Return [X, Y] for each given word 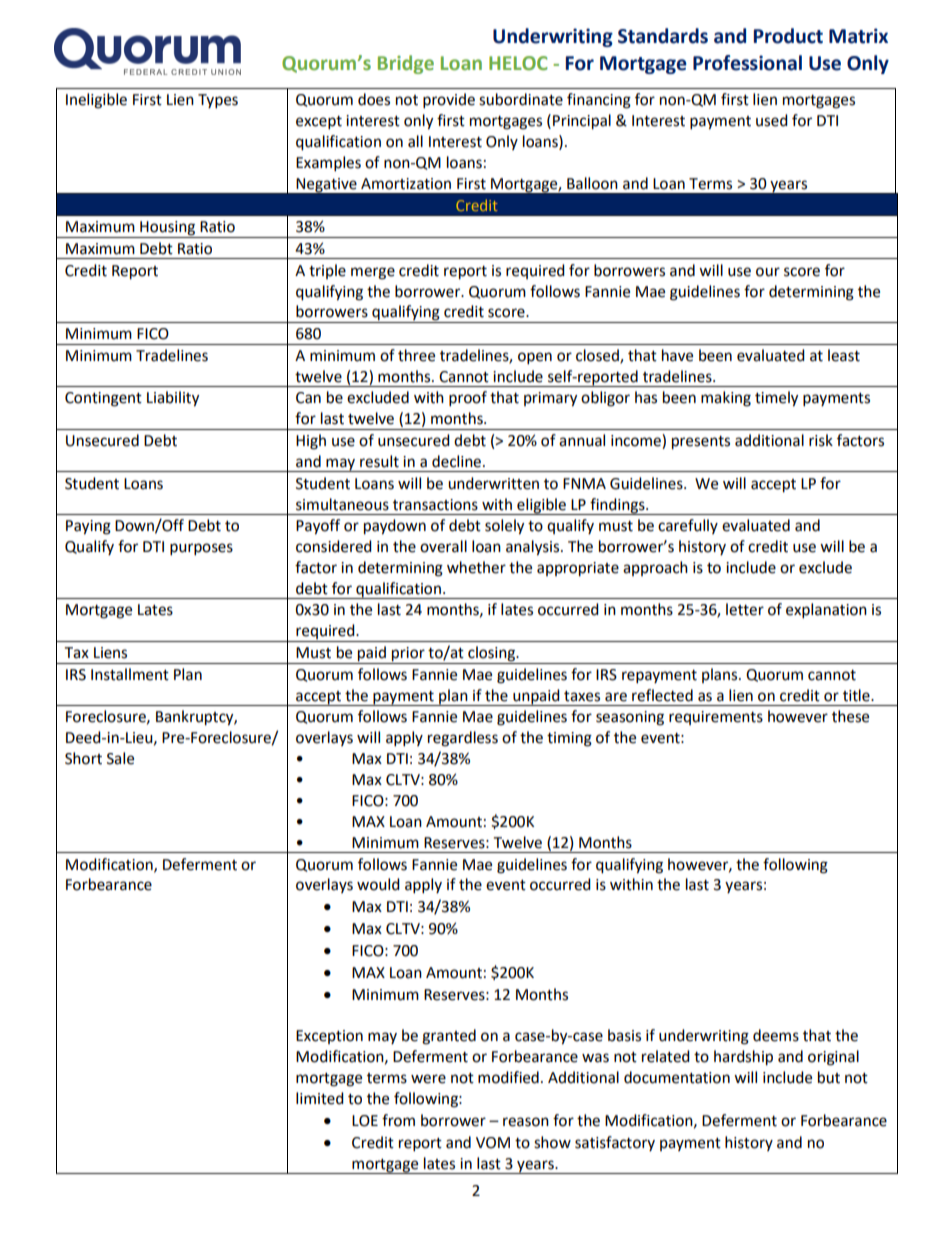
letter [745, 609]
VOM [493, 1143]
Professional [747, 63]
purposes [201, 549]
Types [218, 101]
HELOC [518, 63]
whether [476, 567]
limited [320, 1098]
